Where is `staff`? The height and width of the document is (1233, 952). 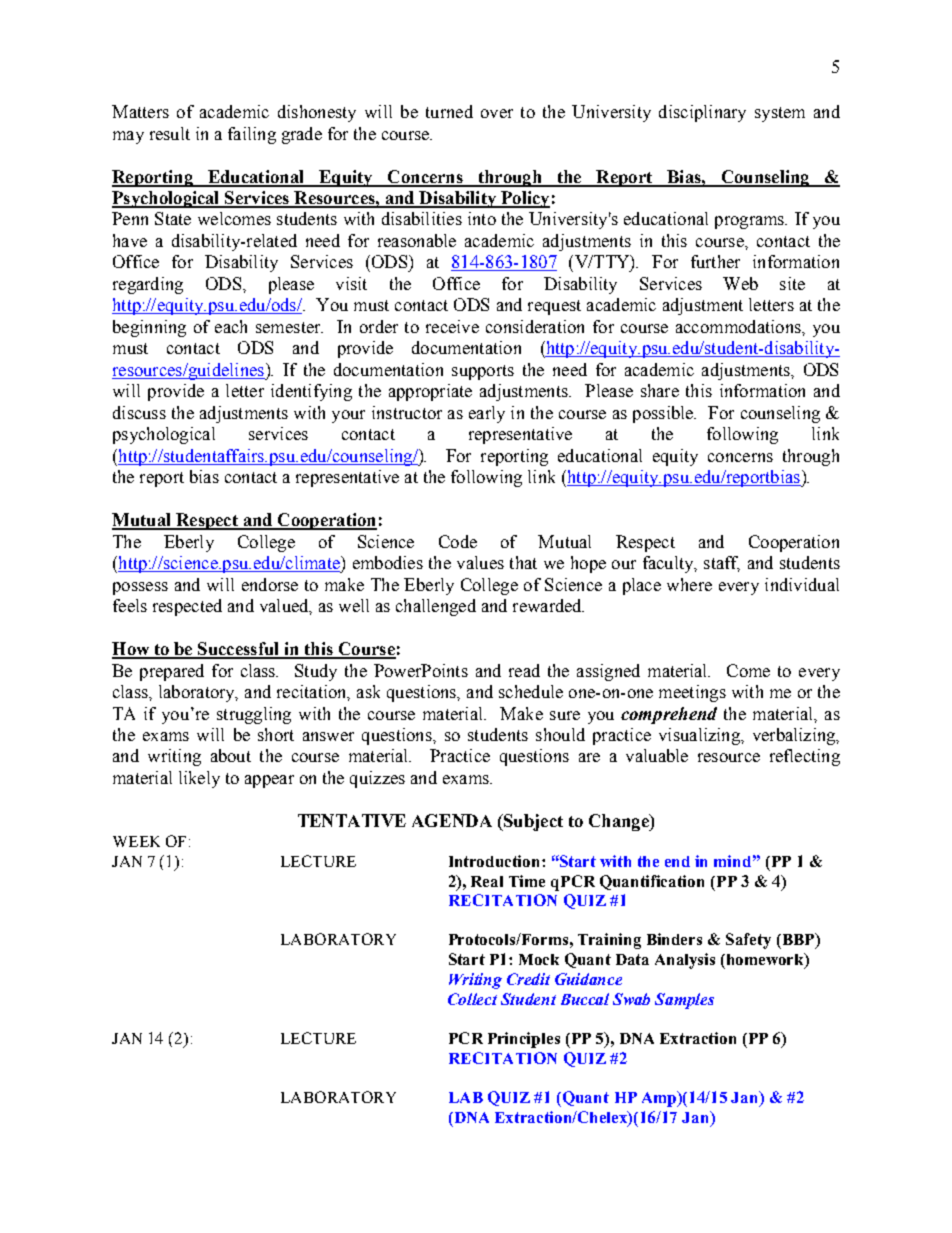
staff is located at coordinates (722, 564).
